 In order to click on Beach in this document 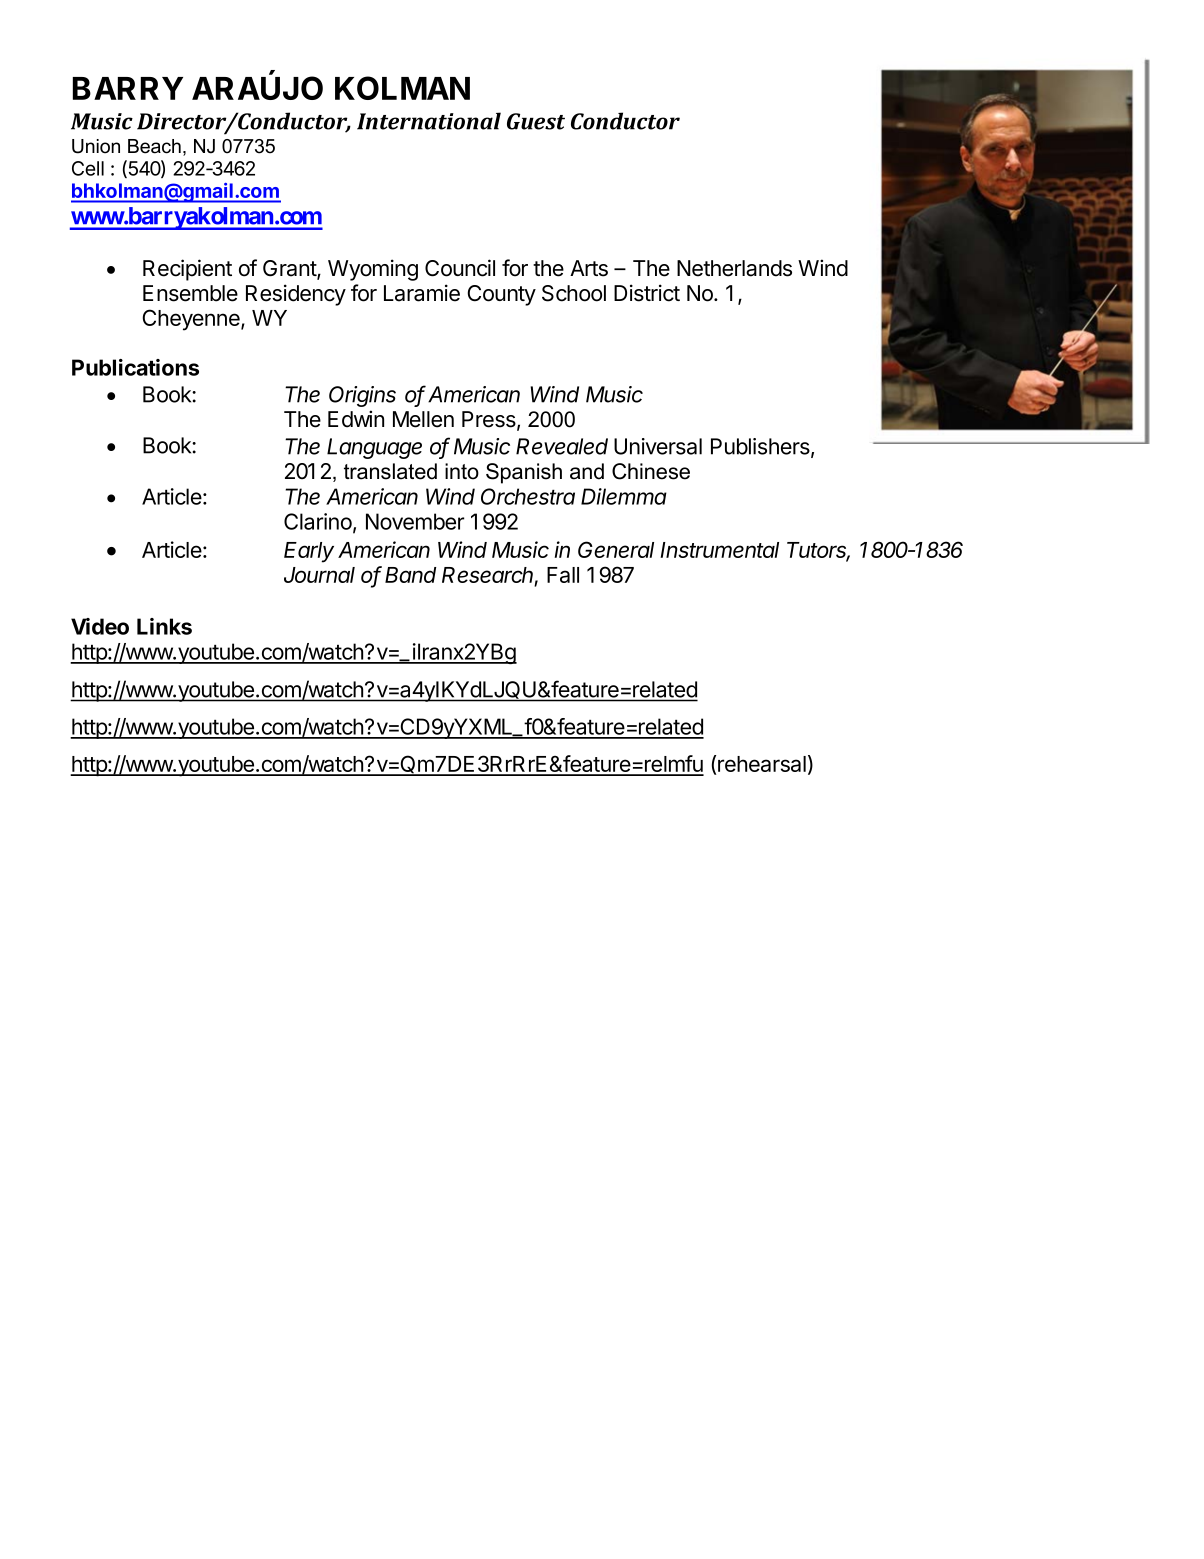, I will do `click(154, 146)`.
